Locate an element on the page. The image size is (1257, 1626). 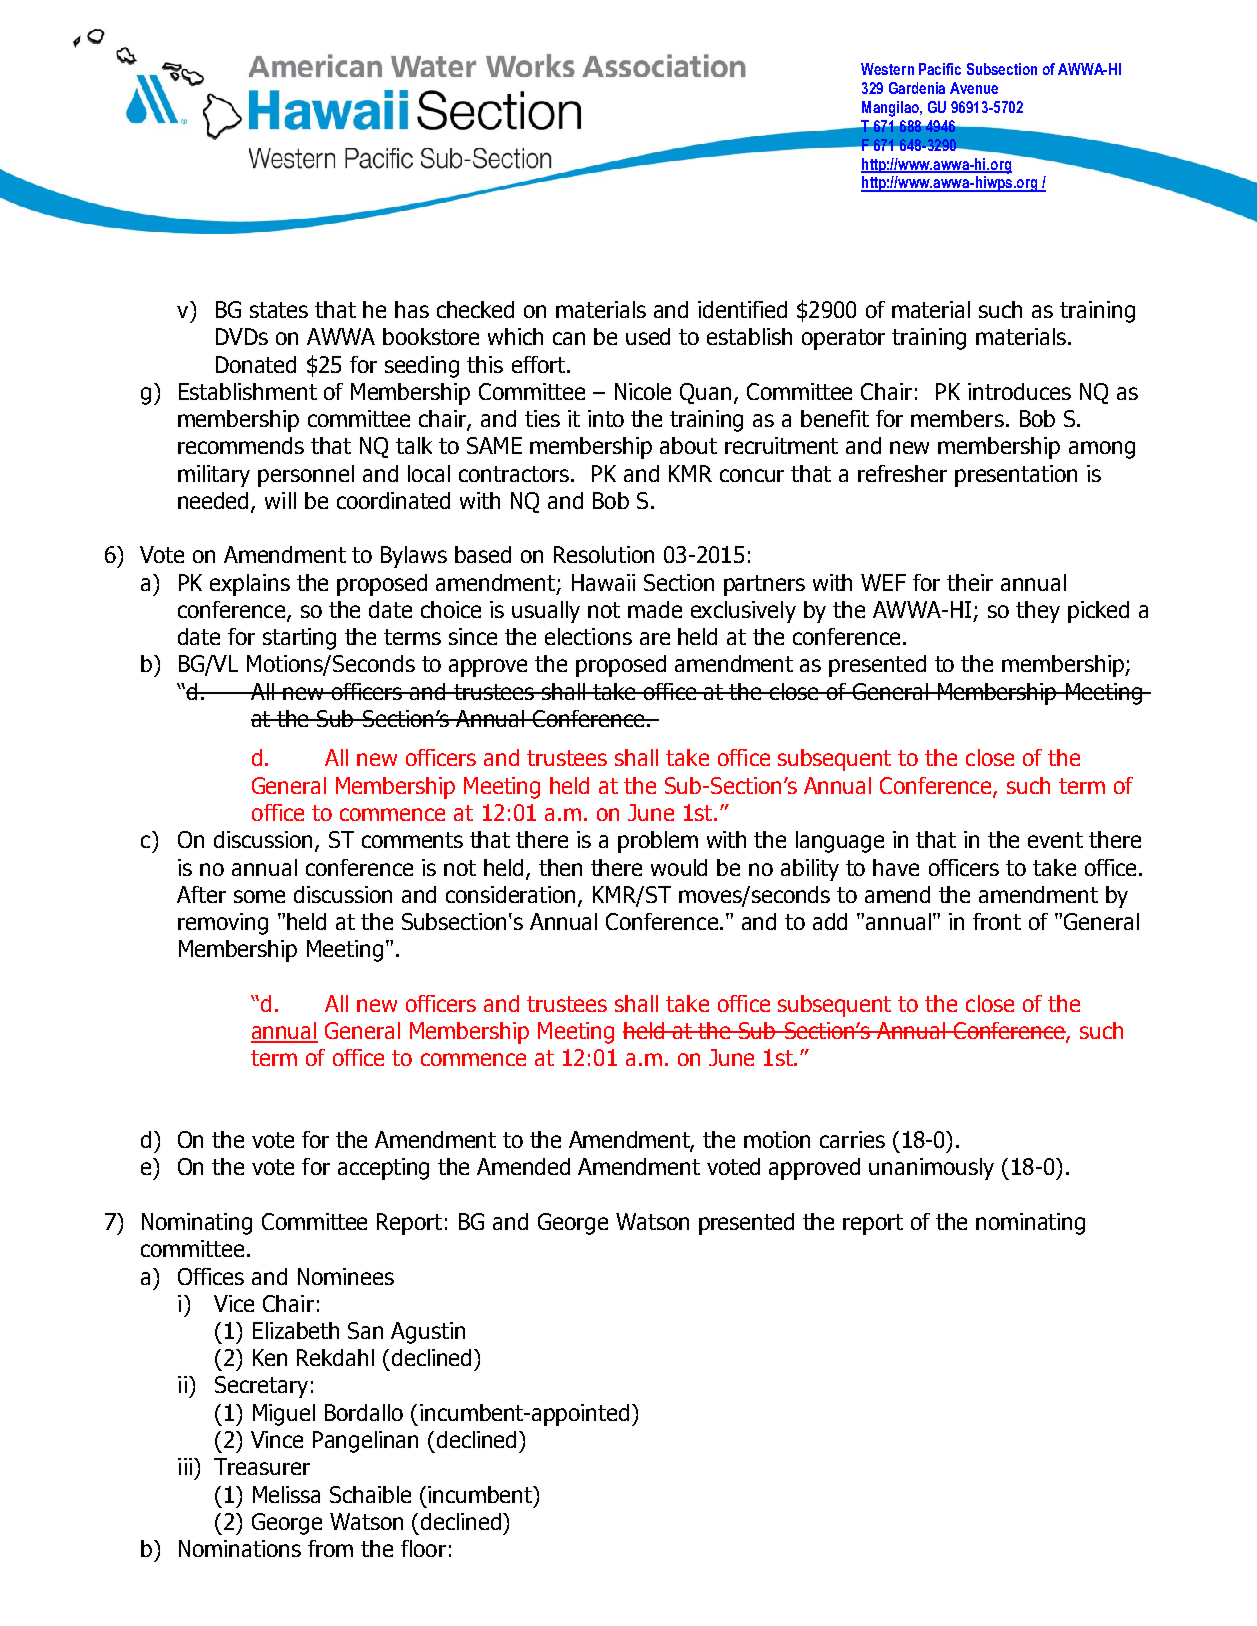
Melissa is located at coordinates (286, 1494).
